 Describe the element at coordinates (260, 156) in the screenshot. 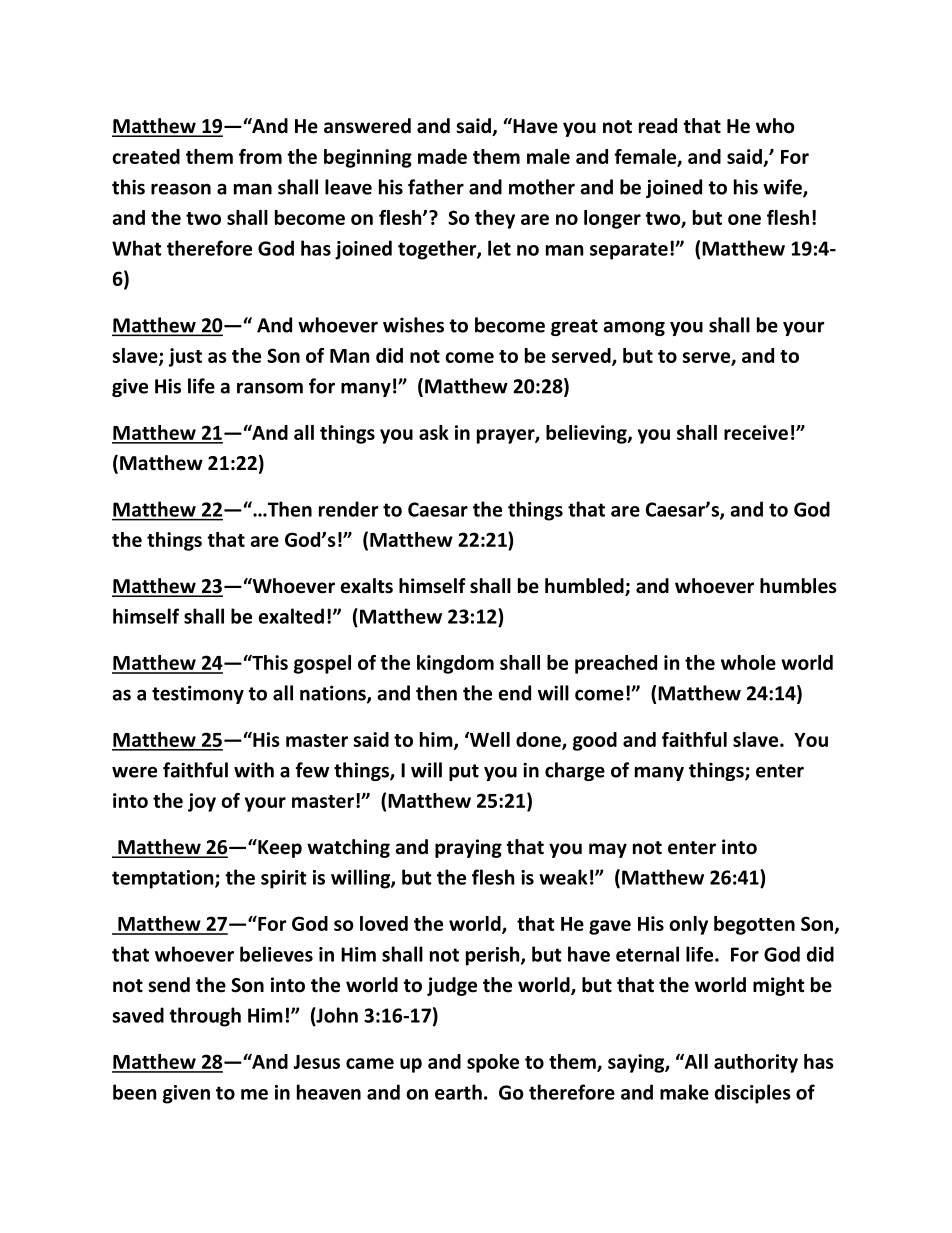

I see `from` at that location.
